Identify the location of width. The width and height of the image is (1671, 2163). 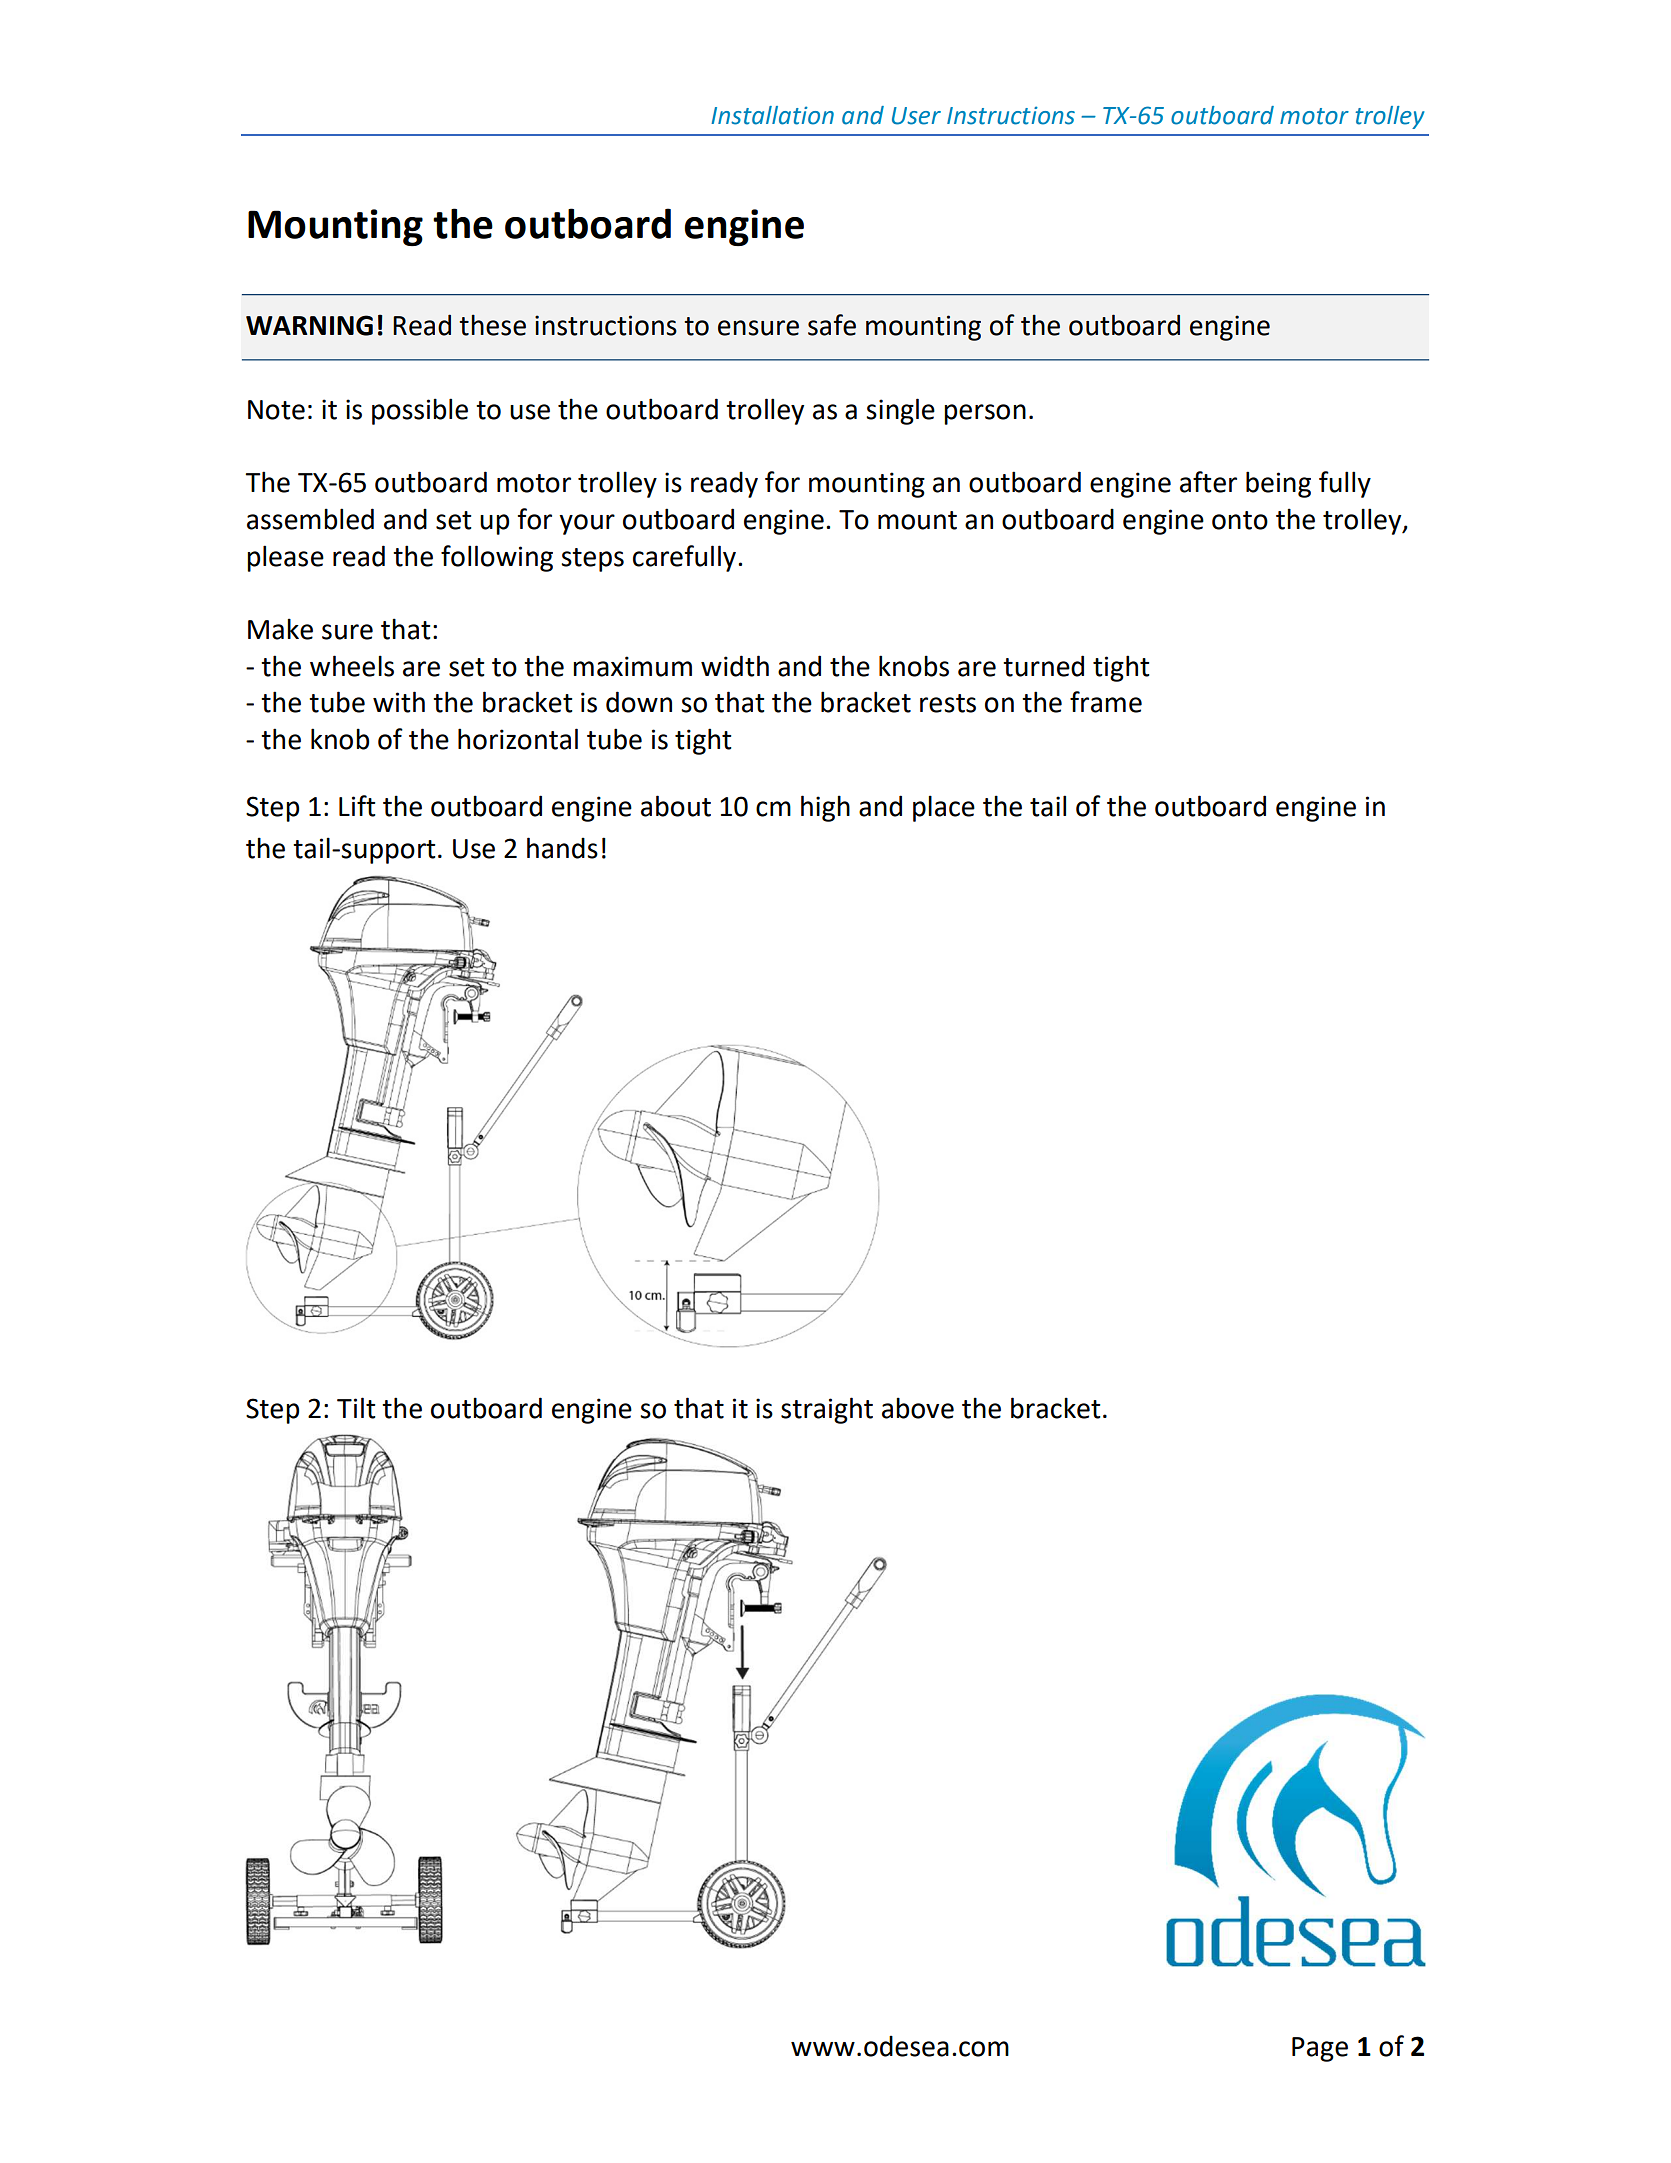
(735, 666).
